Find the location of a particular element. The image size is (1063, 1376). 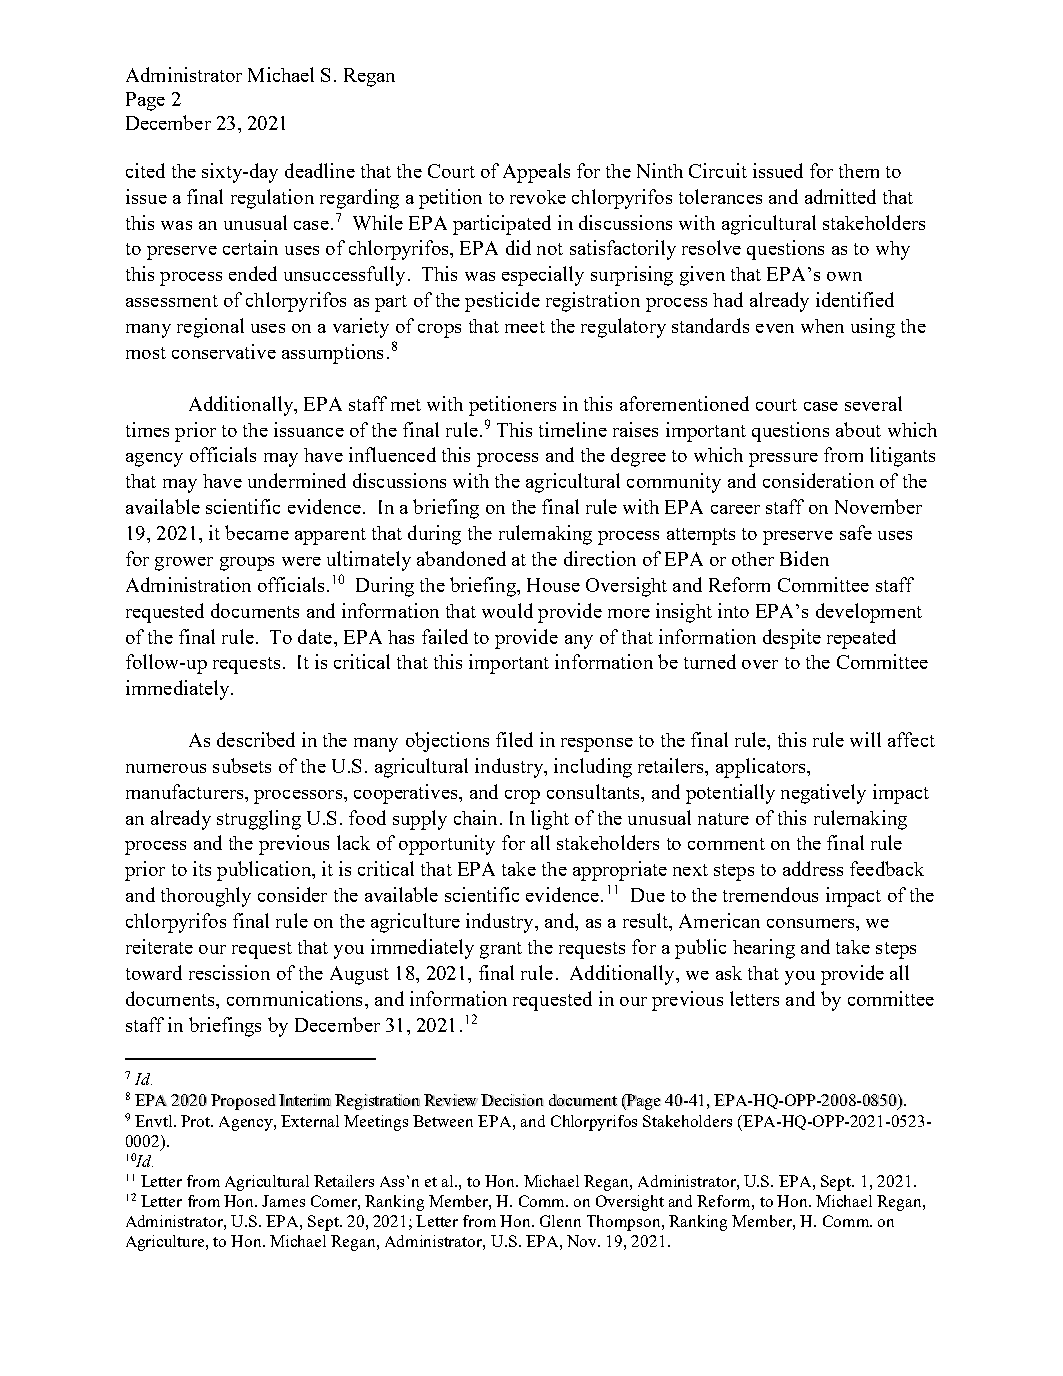

admitted is located at coordinates (840, 196).
